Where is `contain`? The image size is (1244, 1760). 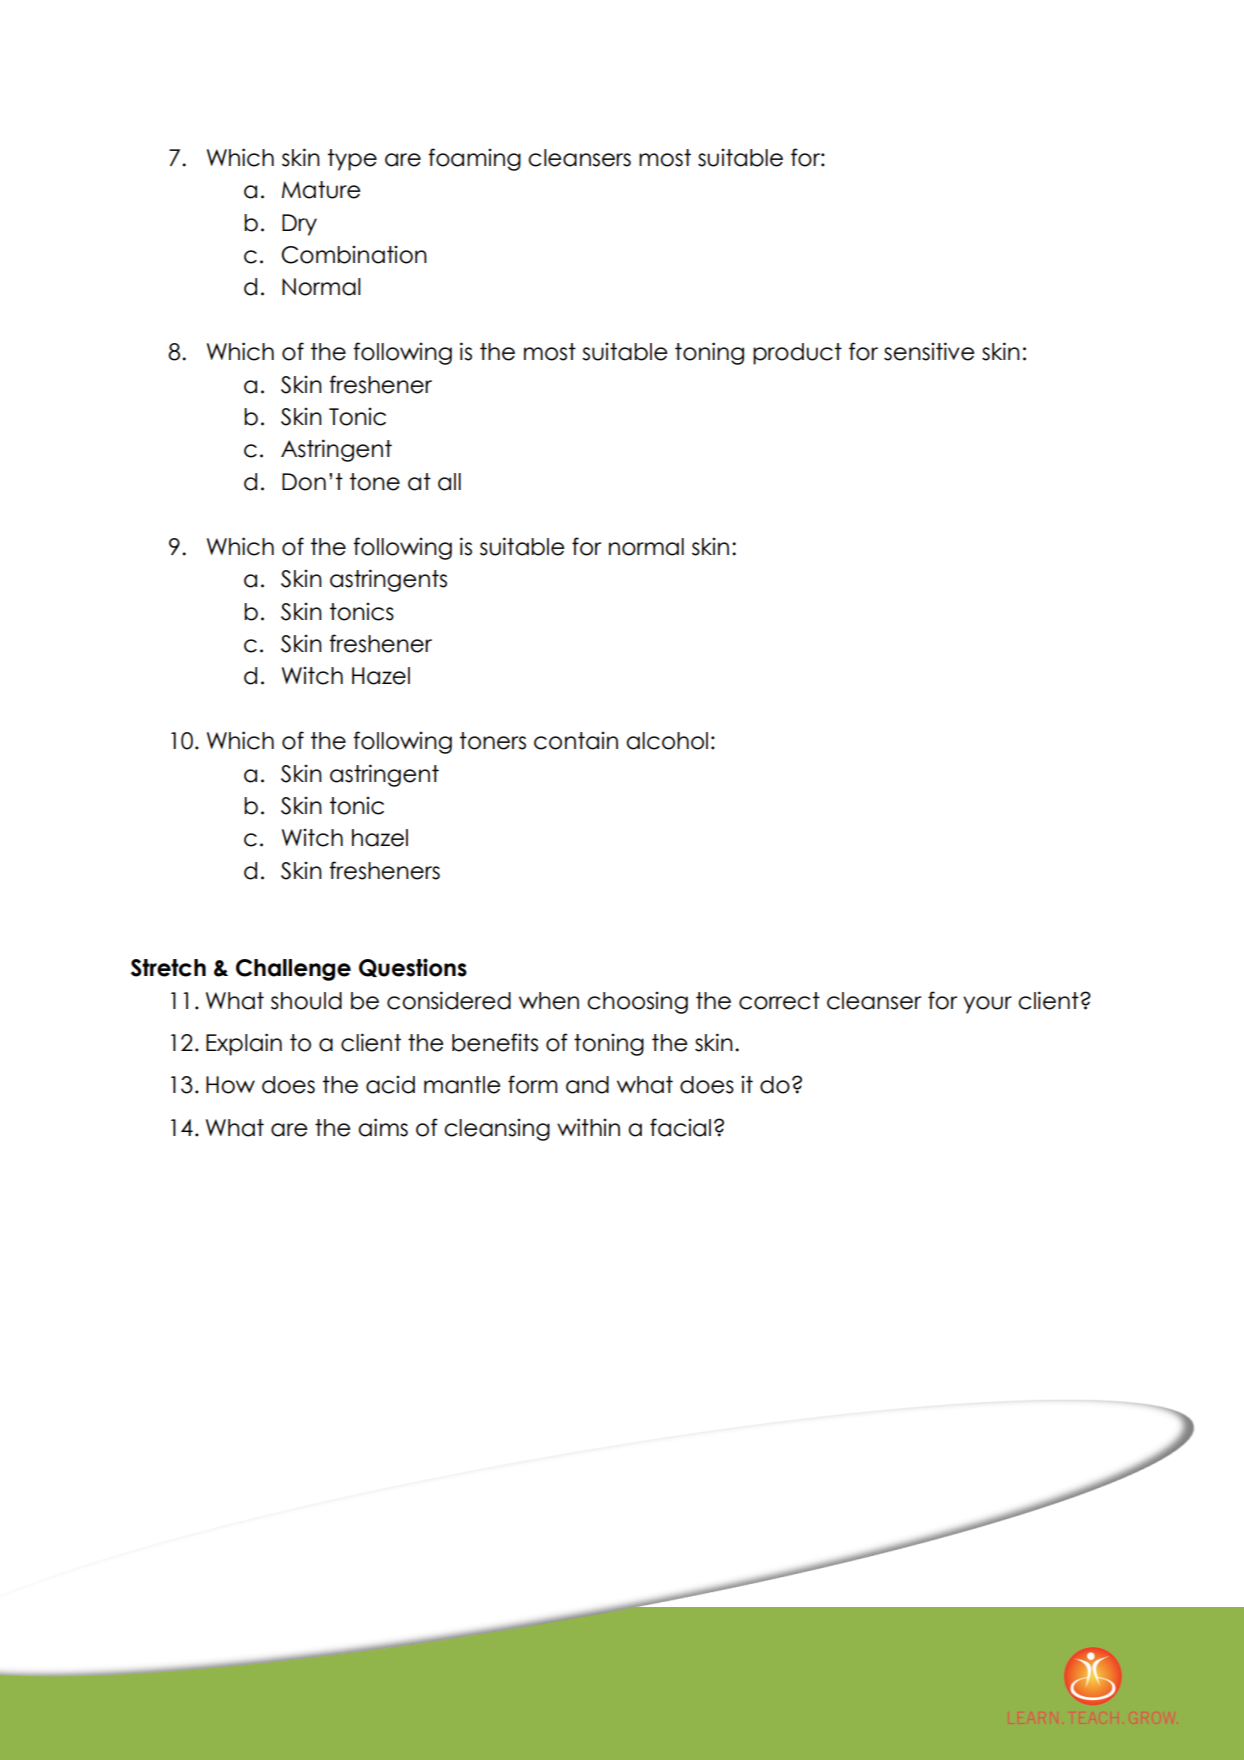 contain is located at coordinates (576, 740).
